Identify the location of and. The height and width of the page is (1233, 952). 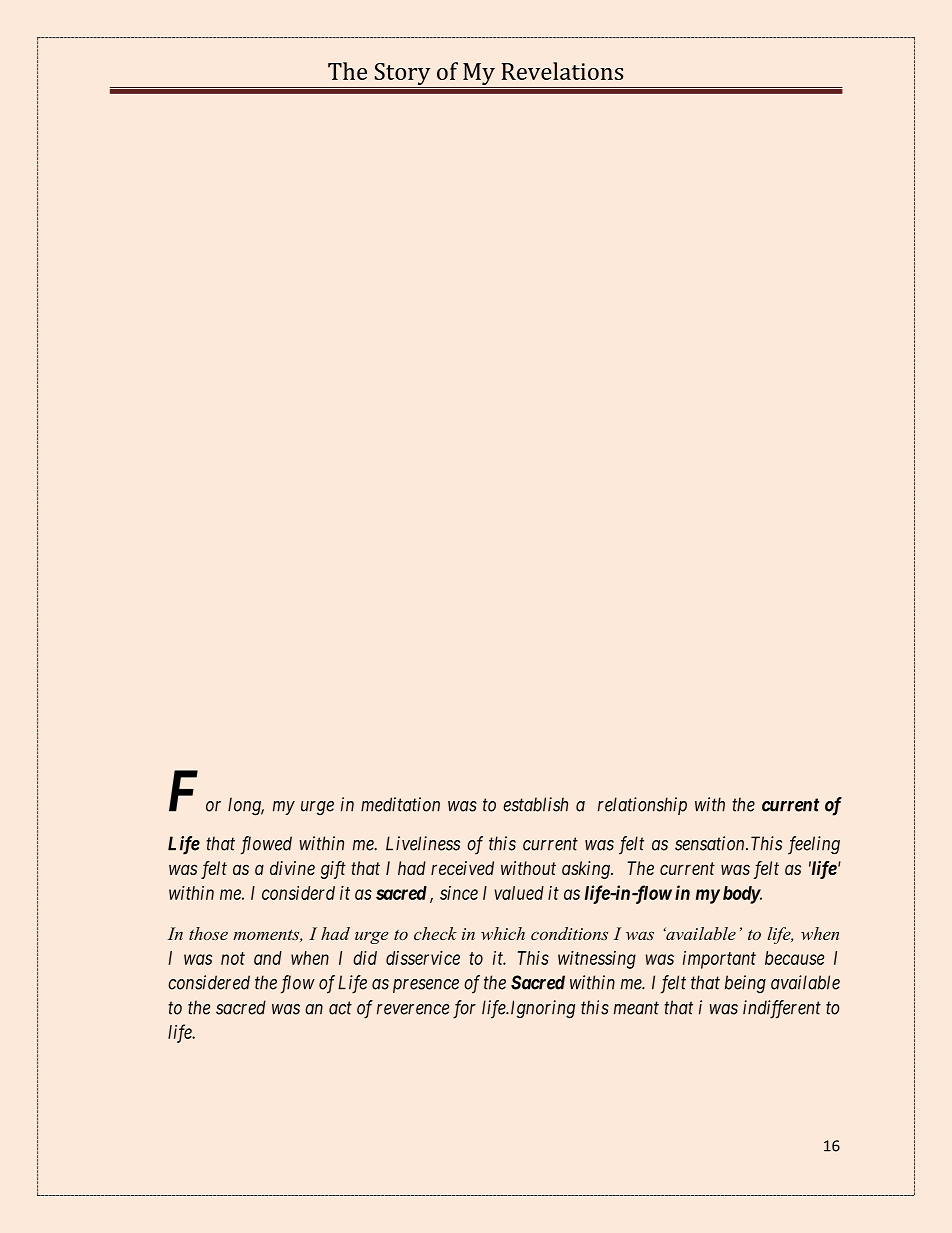
(268, 958).
